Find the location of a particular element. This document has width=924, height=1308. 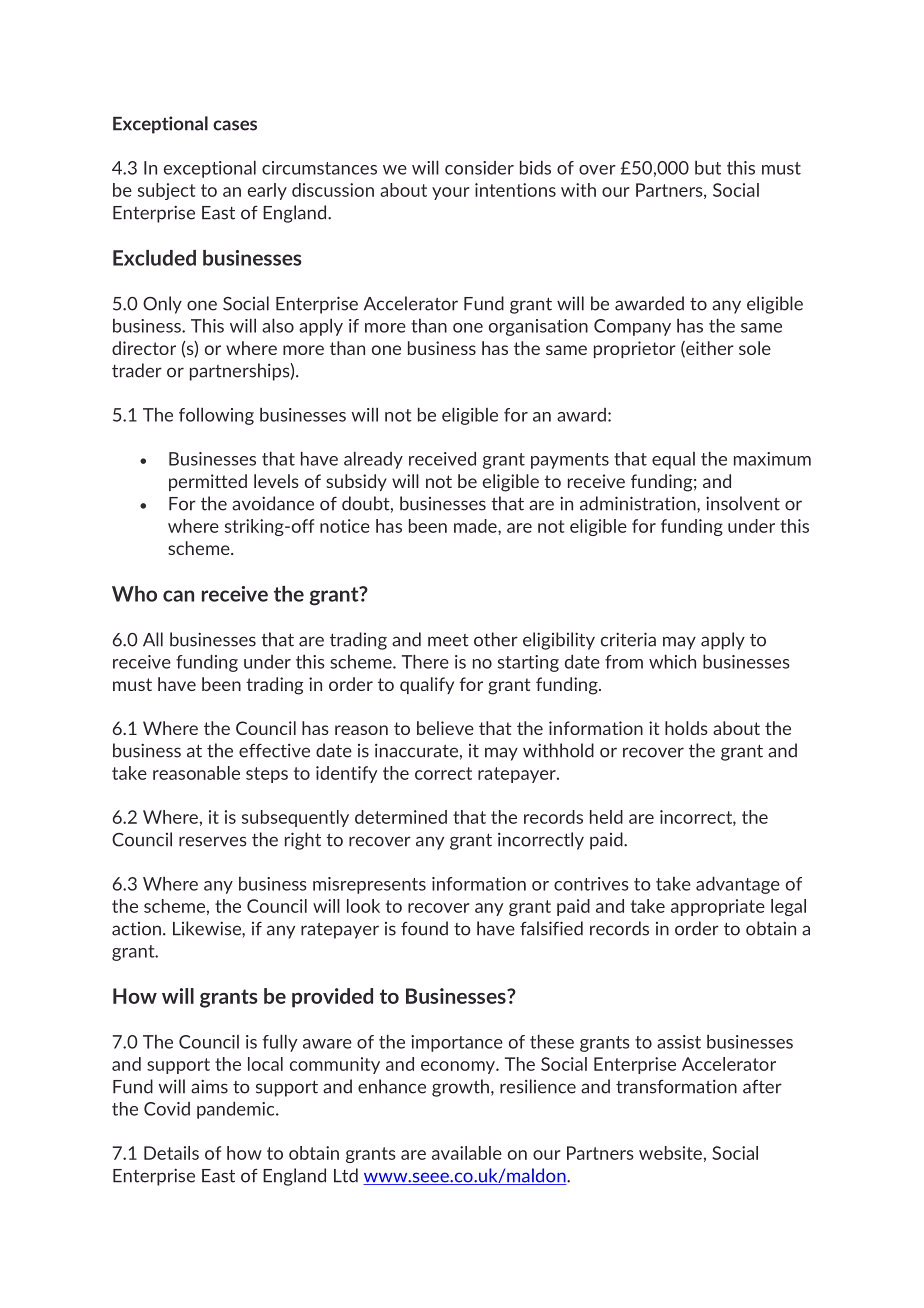

effective is located at coordinates (274, 750).
